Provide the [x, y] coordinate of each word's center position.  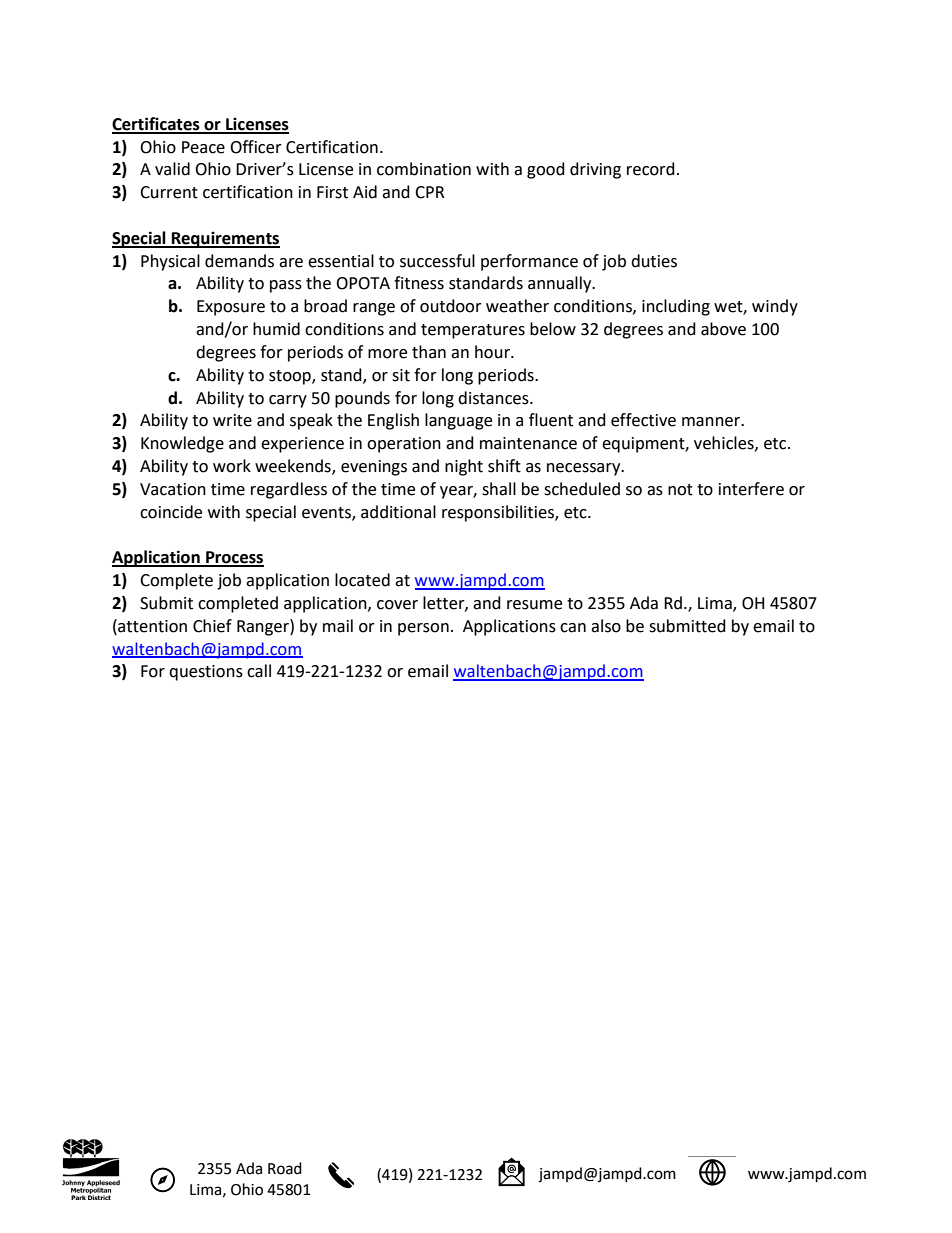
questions [206, 673]
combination [424, 169]
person [423, 629]
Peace [203, 147]
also [606, 626]
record [651, 169]
